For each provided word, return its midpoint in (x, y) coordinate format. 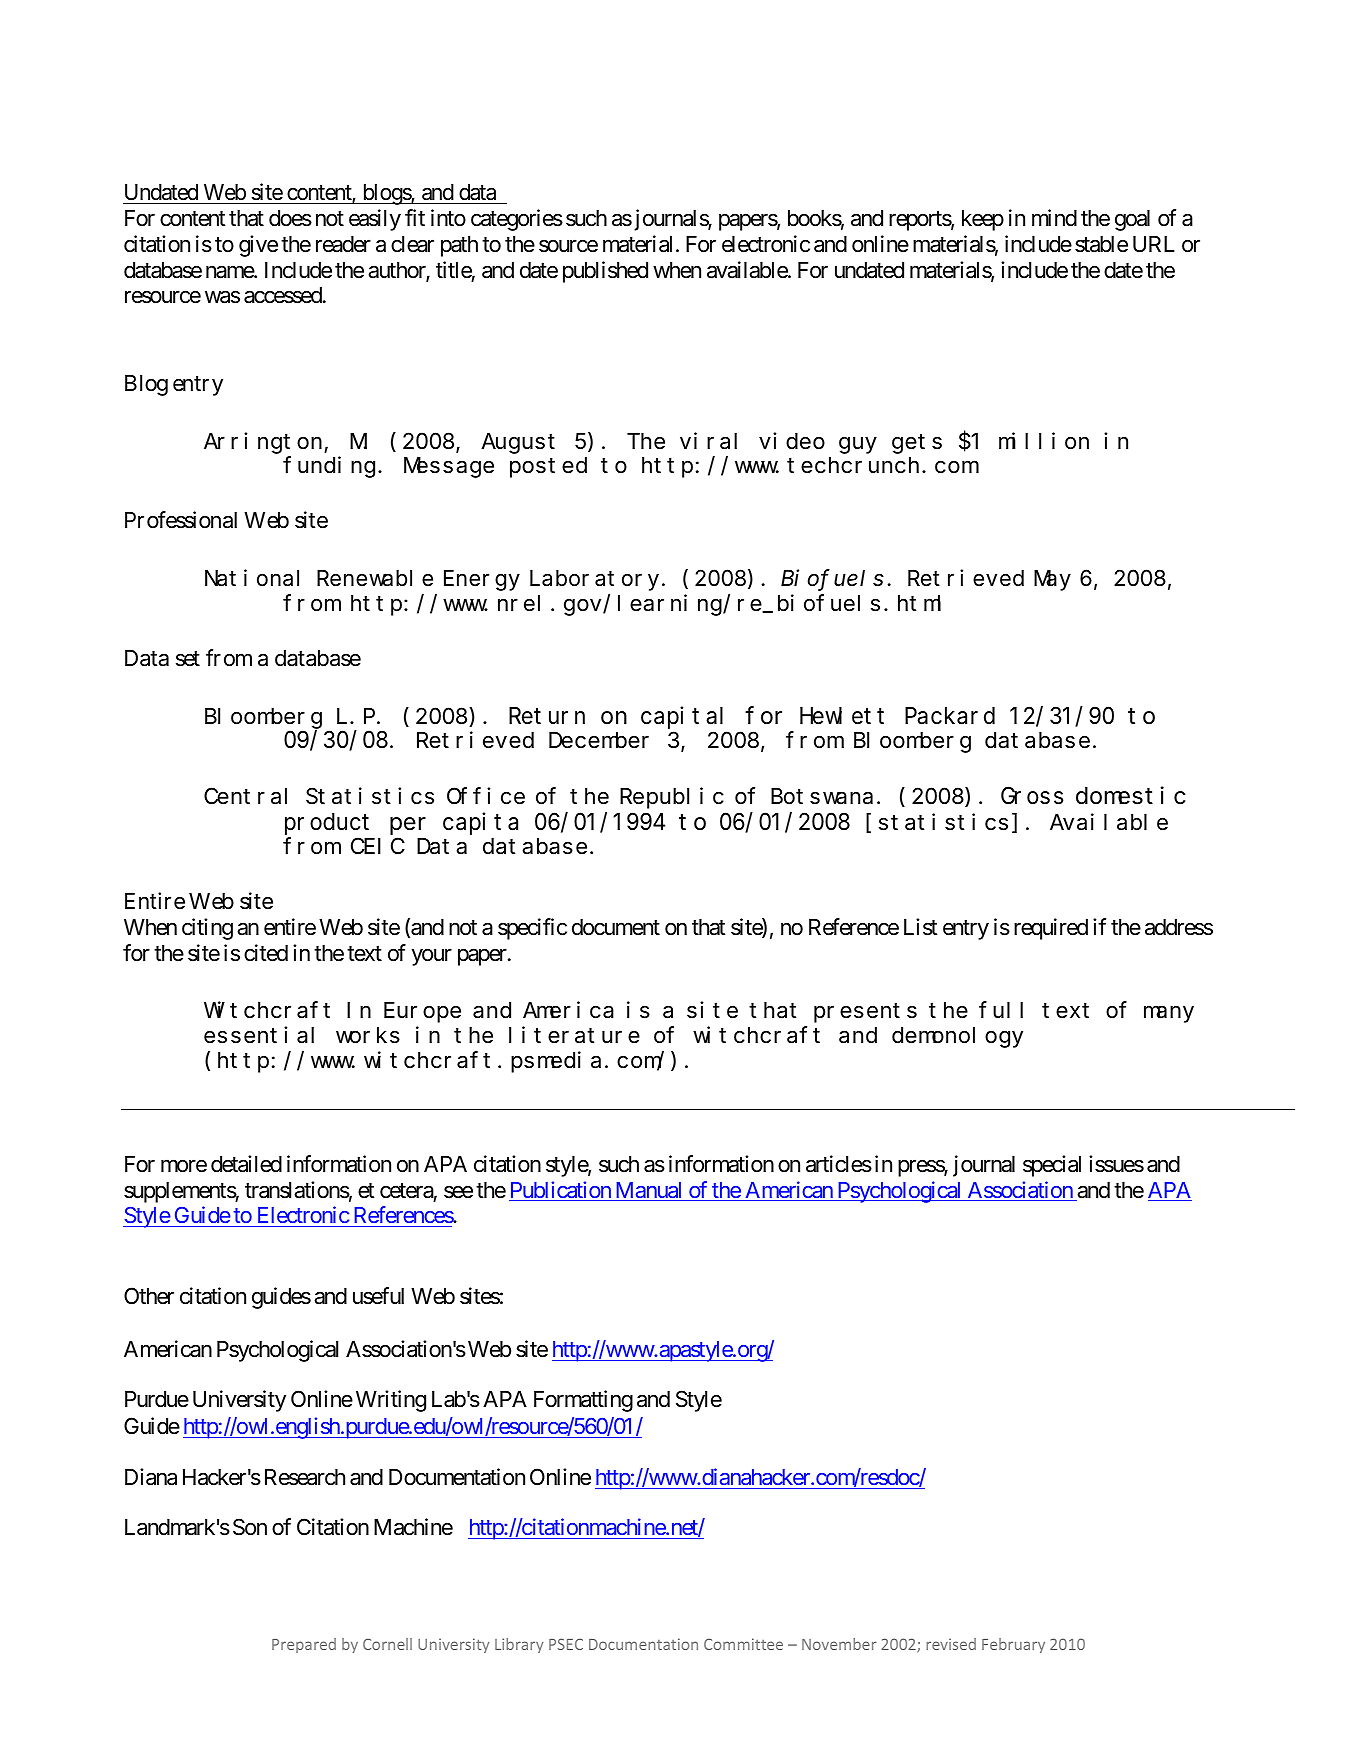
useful (378, 1296)
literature (574, 1035)
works (368, 1035)
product (327, 824)
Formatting (583, 1401)
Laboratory (596, 580)
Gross (1032, 797)
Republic (672, 798)
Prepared (304, 1645)
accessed (283, 295)
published (605, 272)
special (1052, 1166)
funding (329, 467)
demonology (957, 1037)
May (1052, 581)
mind (1054, 218)
